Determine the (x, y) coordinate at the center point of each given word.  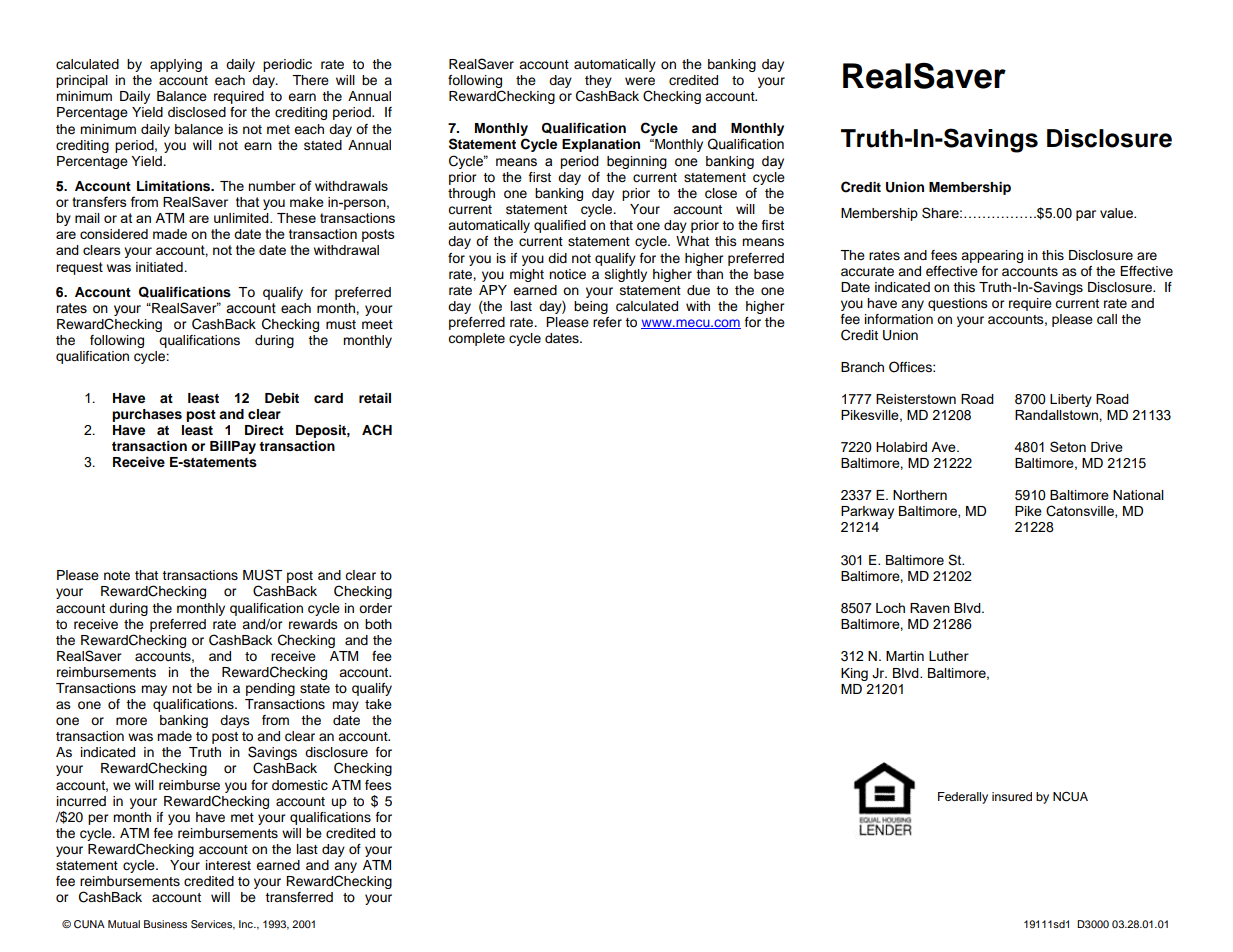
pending (270, 689)
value (1117, 213)
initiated (159, 267)
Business (165, 924)
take (378, 704)
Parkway (867, 512)
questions (958, 304)
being (591, 307)
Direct (264, 430)
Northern (920, 495)
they (598, 81)
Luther (949, 656)
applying (176, 65)
